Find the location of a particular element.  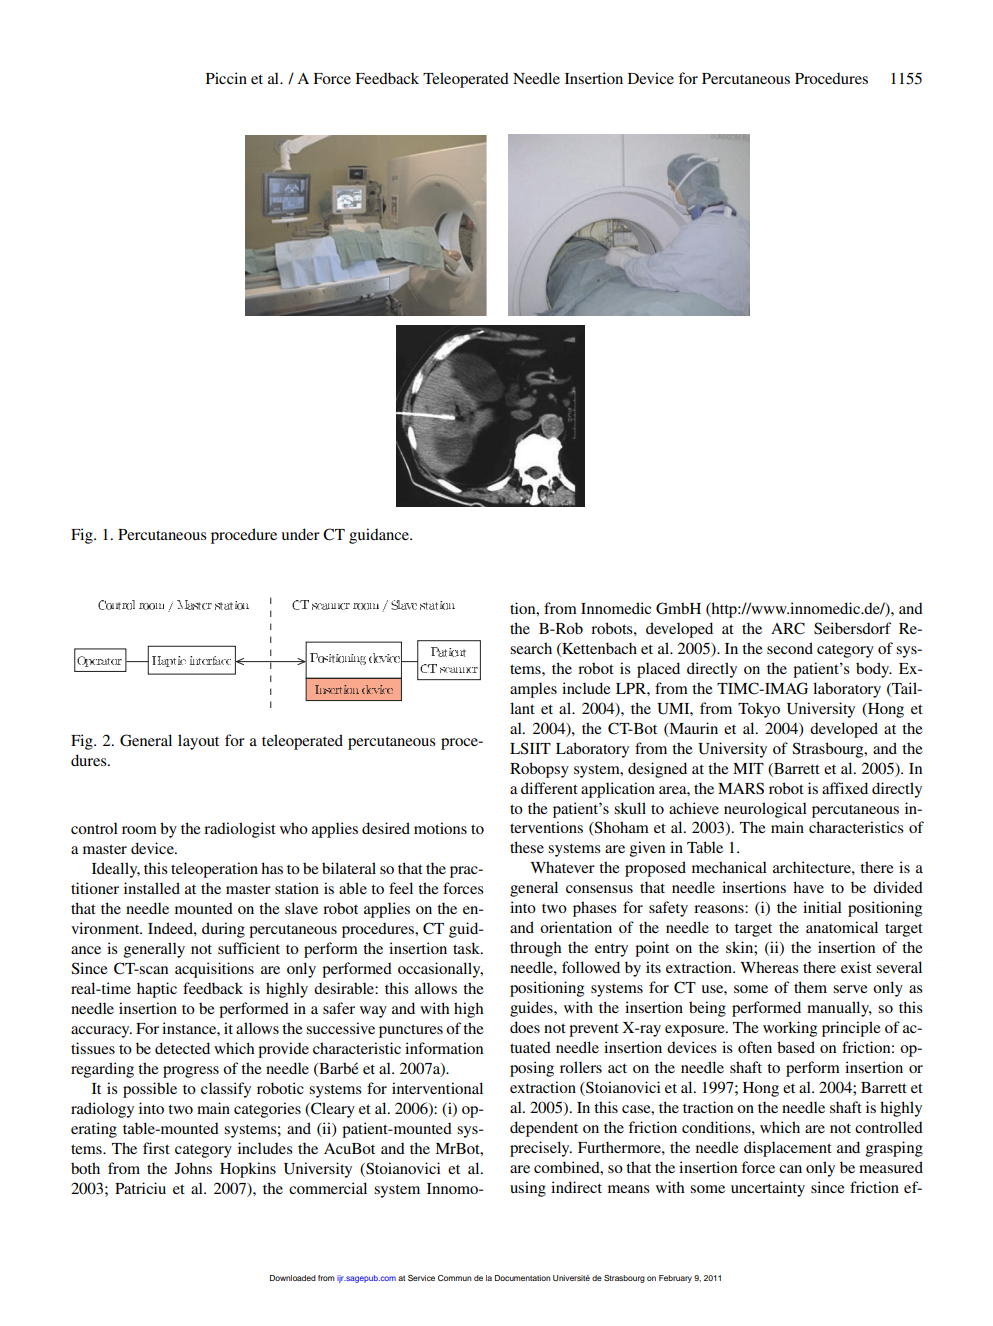

Johns is located at coordinates (193, 1168).
